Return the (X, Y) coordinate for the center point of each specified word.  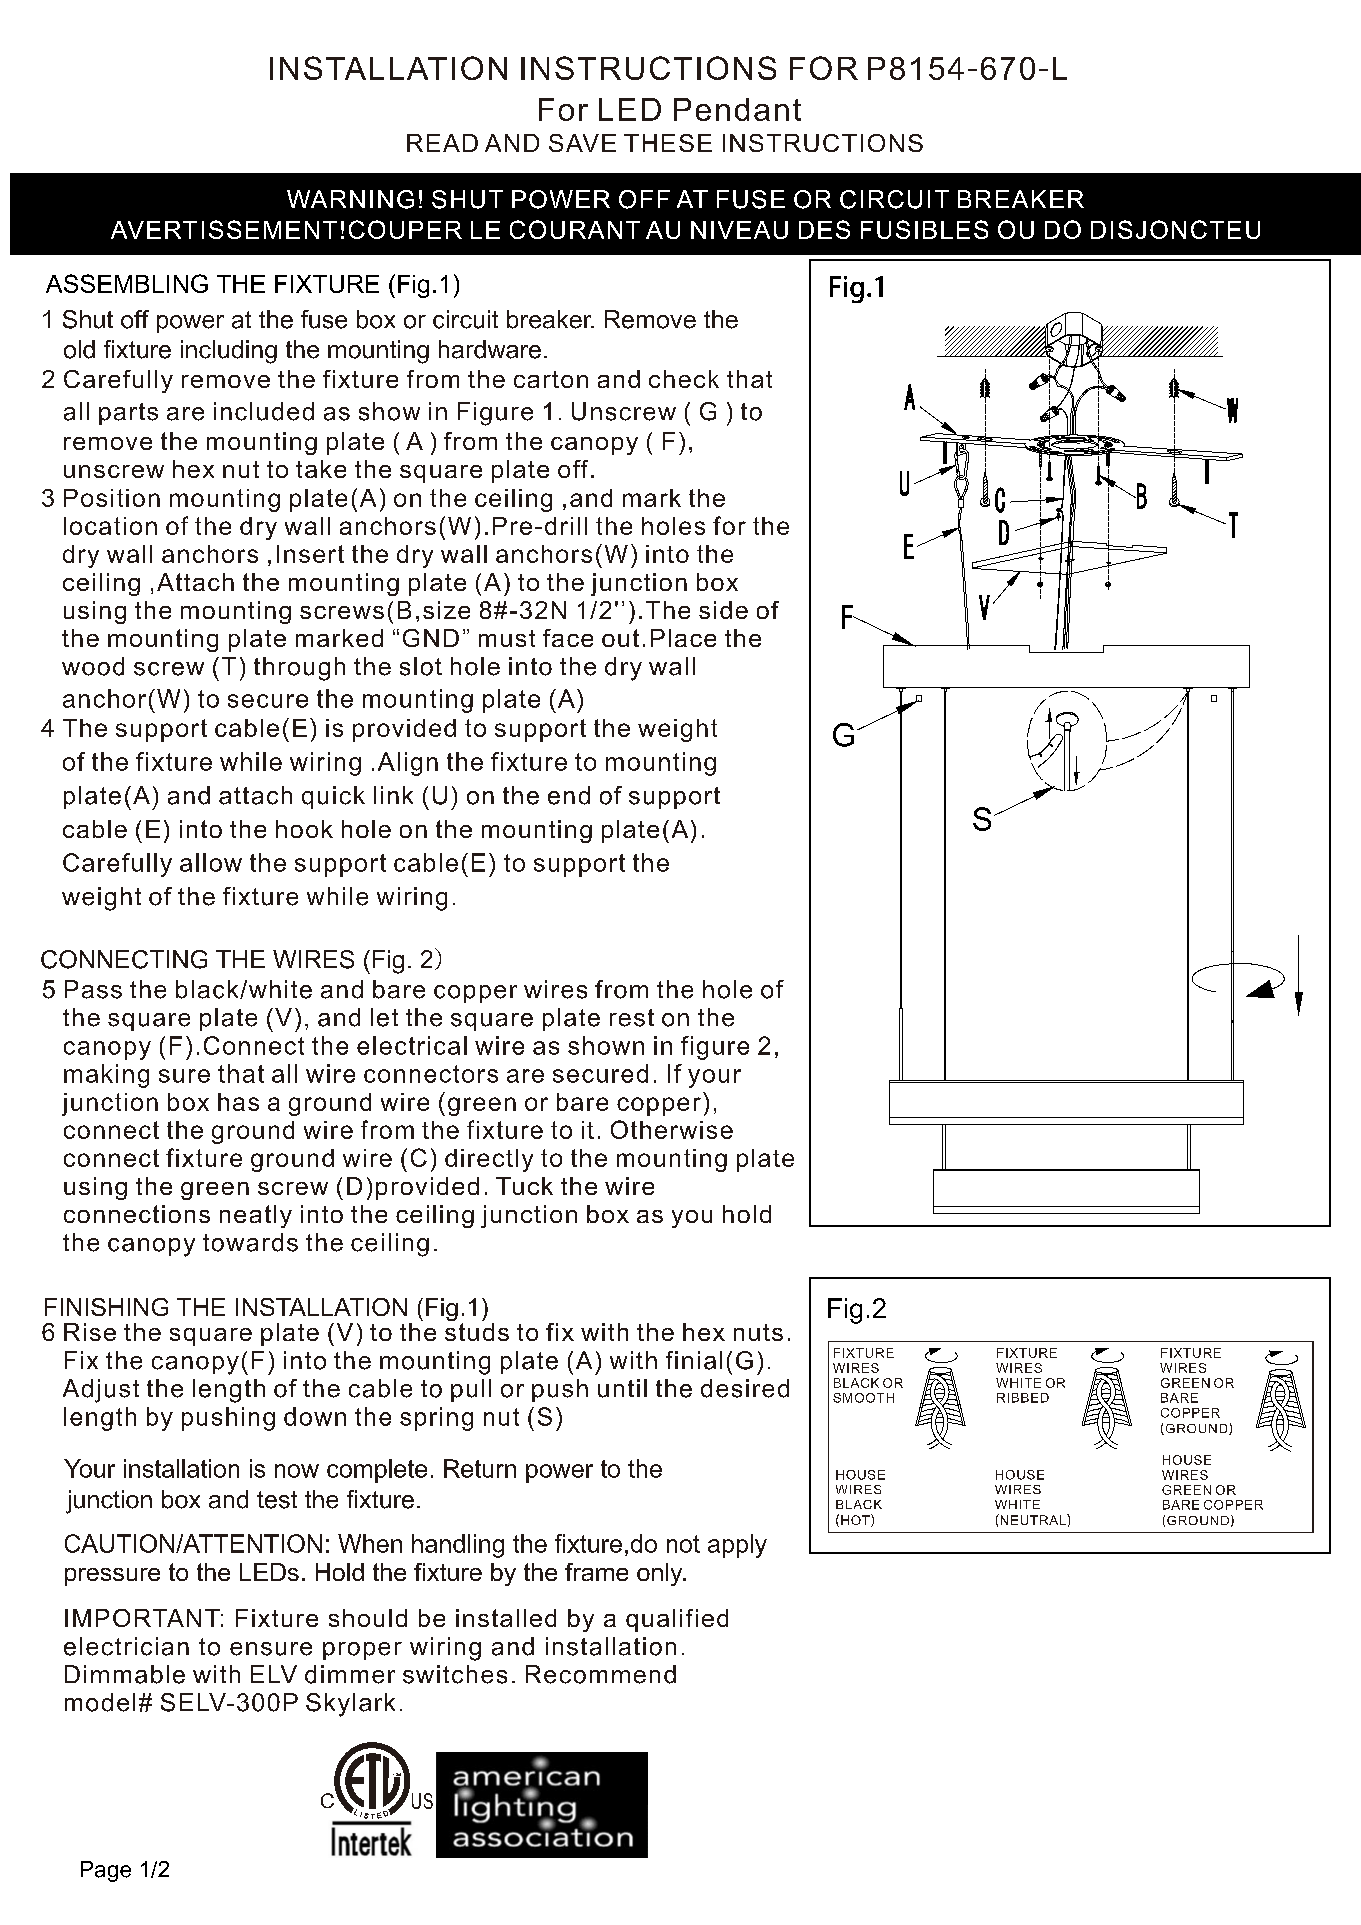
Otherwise (672, 1129)
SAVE (582, 143)
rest (632, 1018)
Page (106, 1871)
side (723, 610)
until (622, 1388)
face (568, 638)
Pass (93, 989)
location (110, 526)
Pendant (737, 109)
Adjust (101, 1391)
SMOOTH (863, 1398)
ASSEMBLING (127, 283)
